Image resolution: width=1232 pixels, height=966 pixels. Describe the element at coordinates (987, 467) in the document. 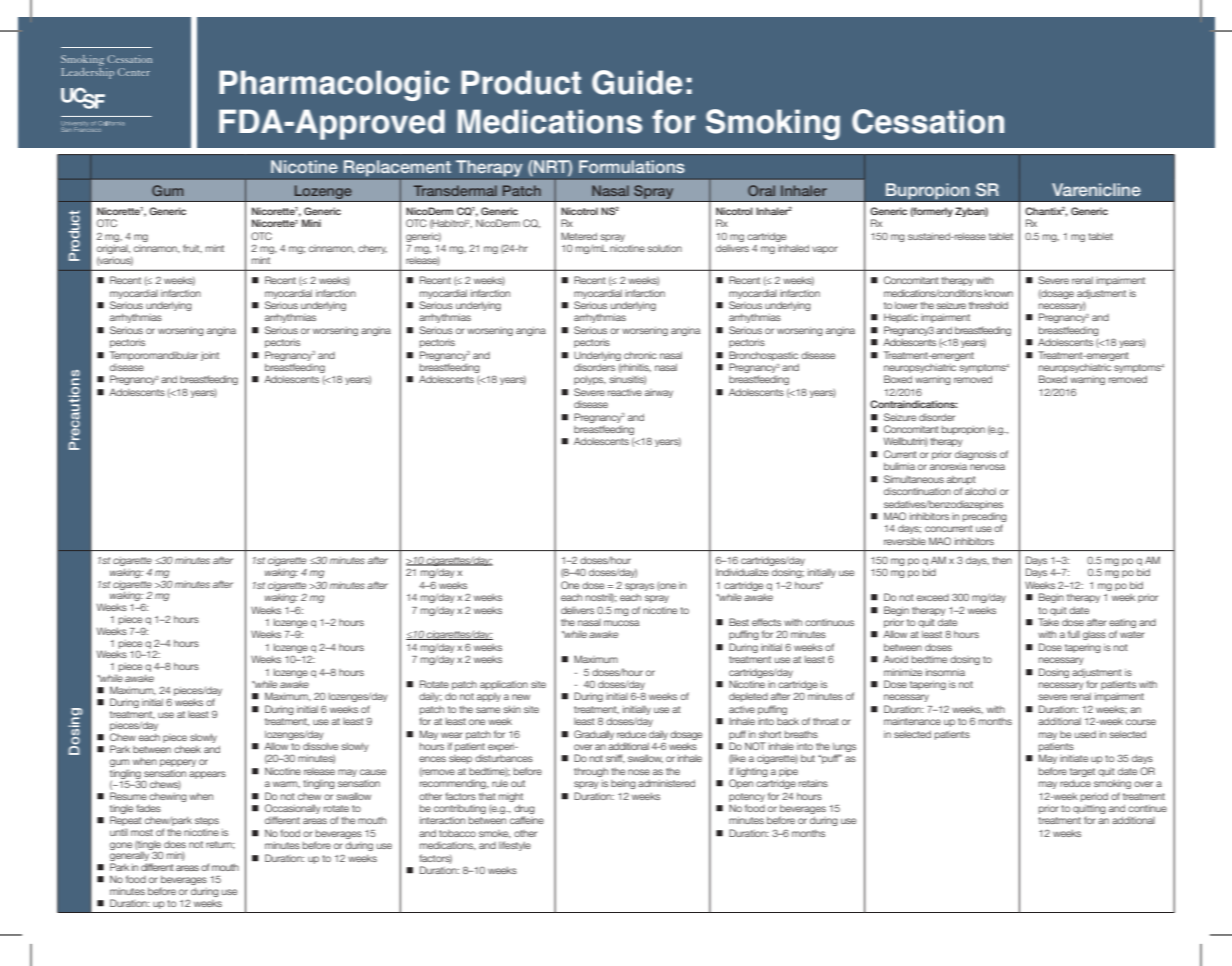

I see `nervosa` at that location.
